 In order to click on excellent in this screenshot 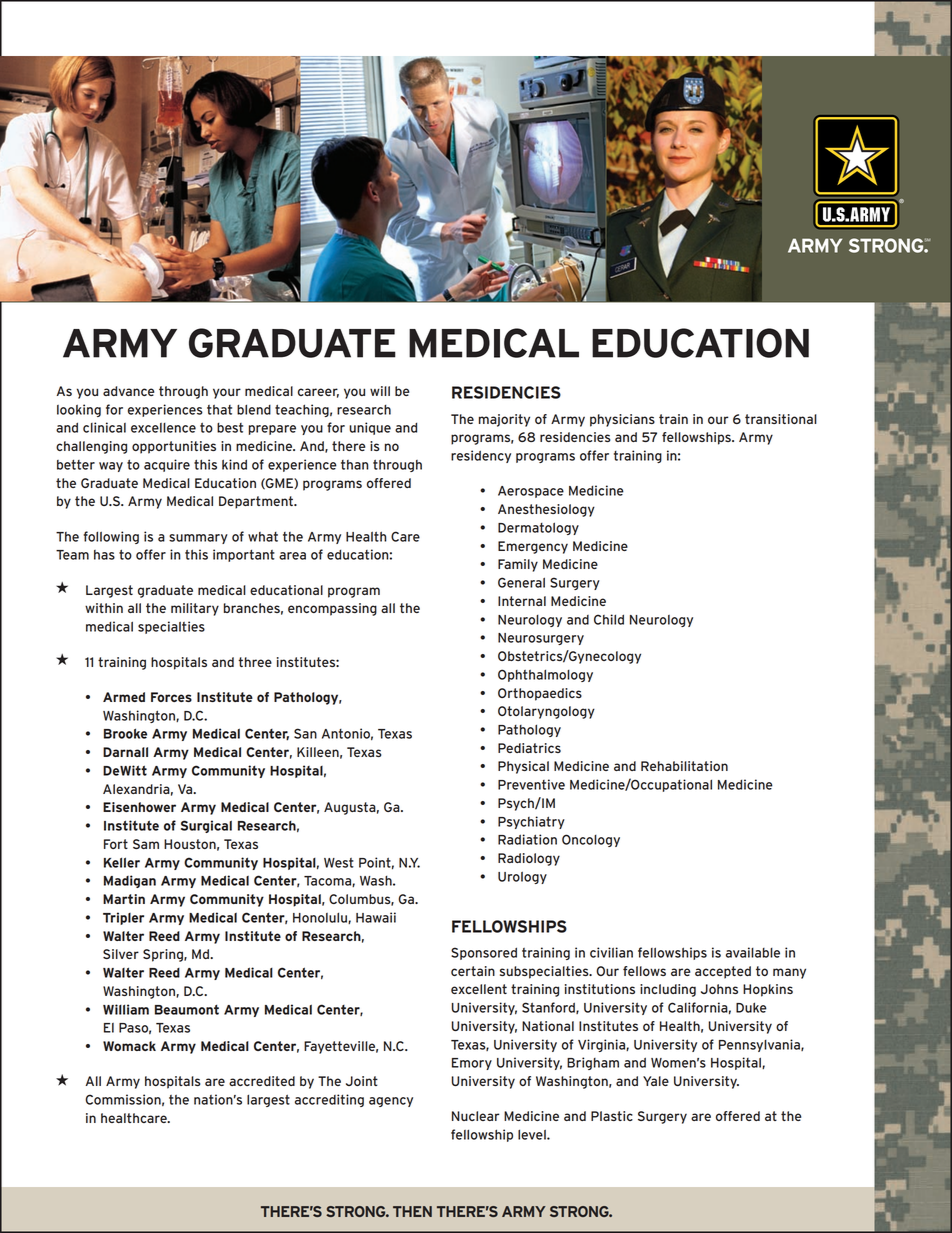, I will do `click(479, 989)`.
